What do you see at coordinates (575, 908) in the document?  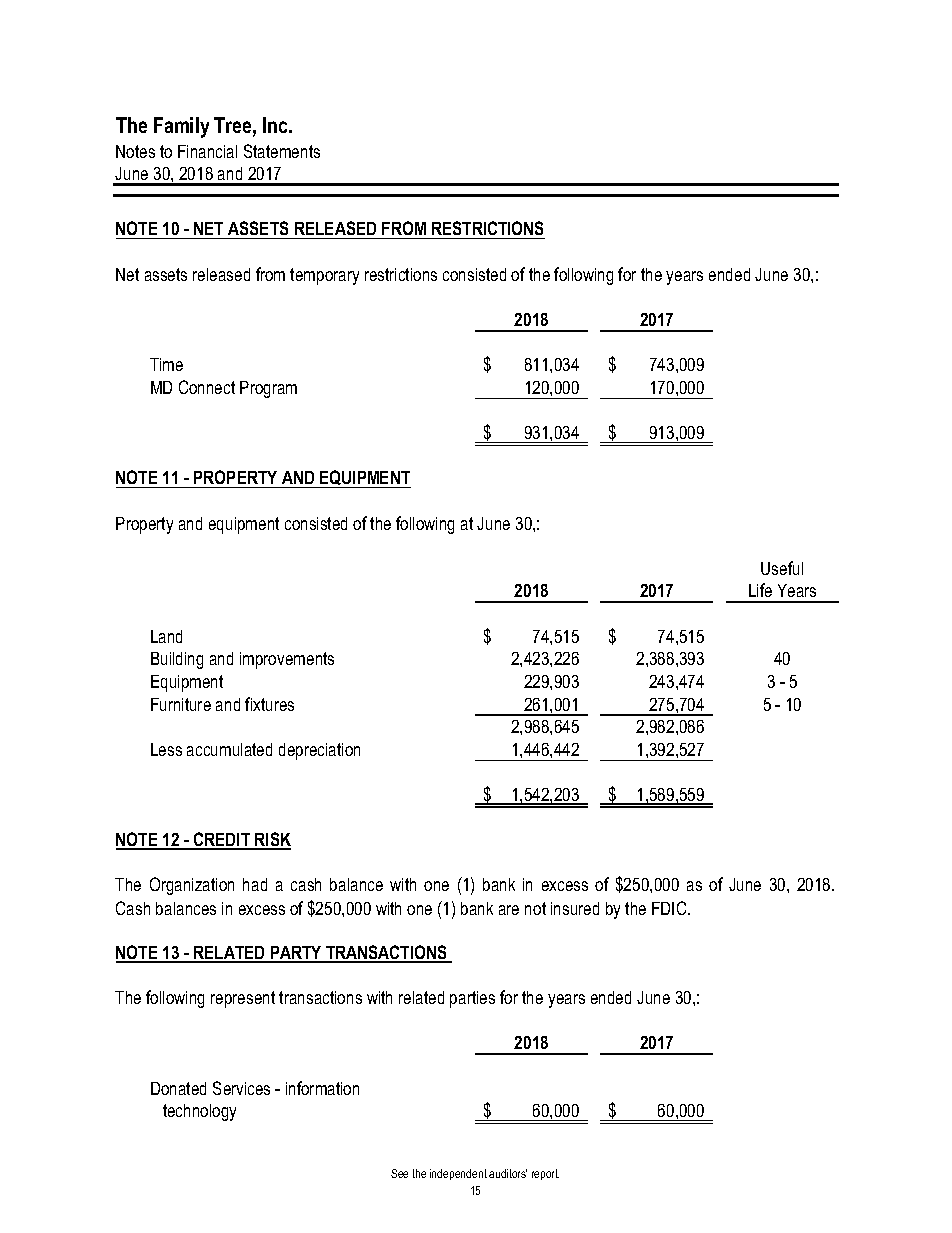 I see `insured` at bounding box center [575, 908].
